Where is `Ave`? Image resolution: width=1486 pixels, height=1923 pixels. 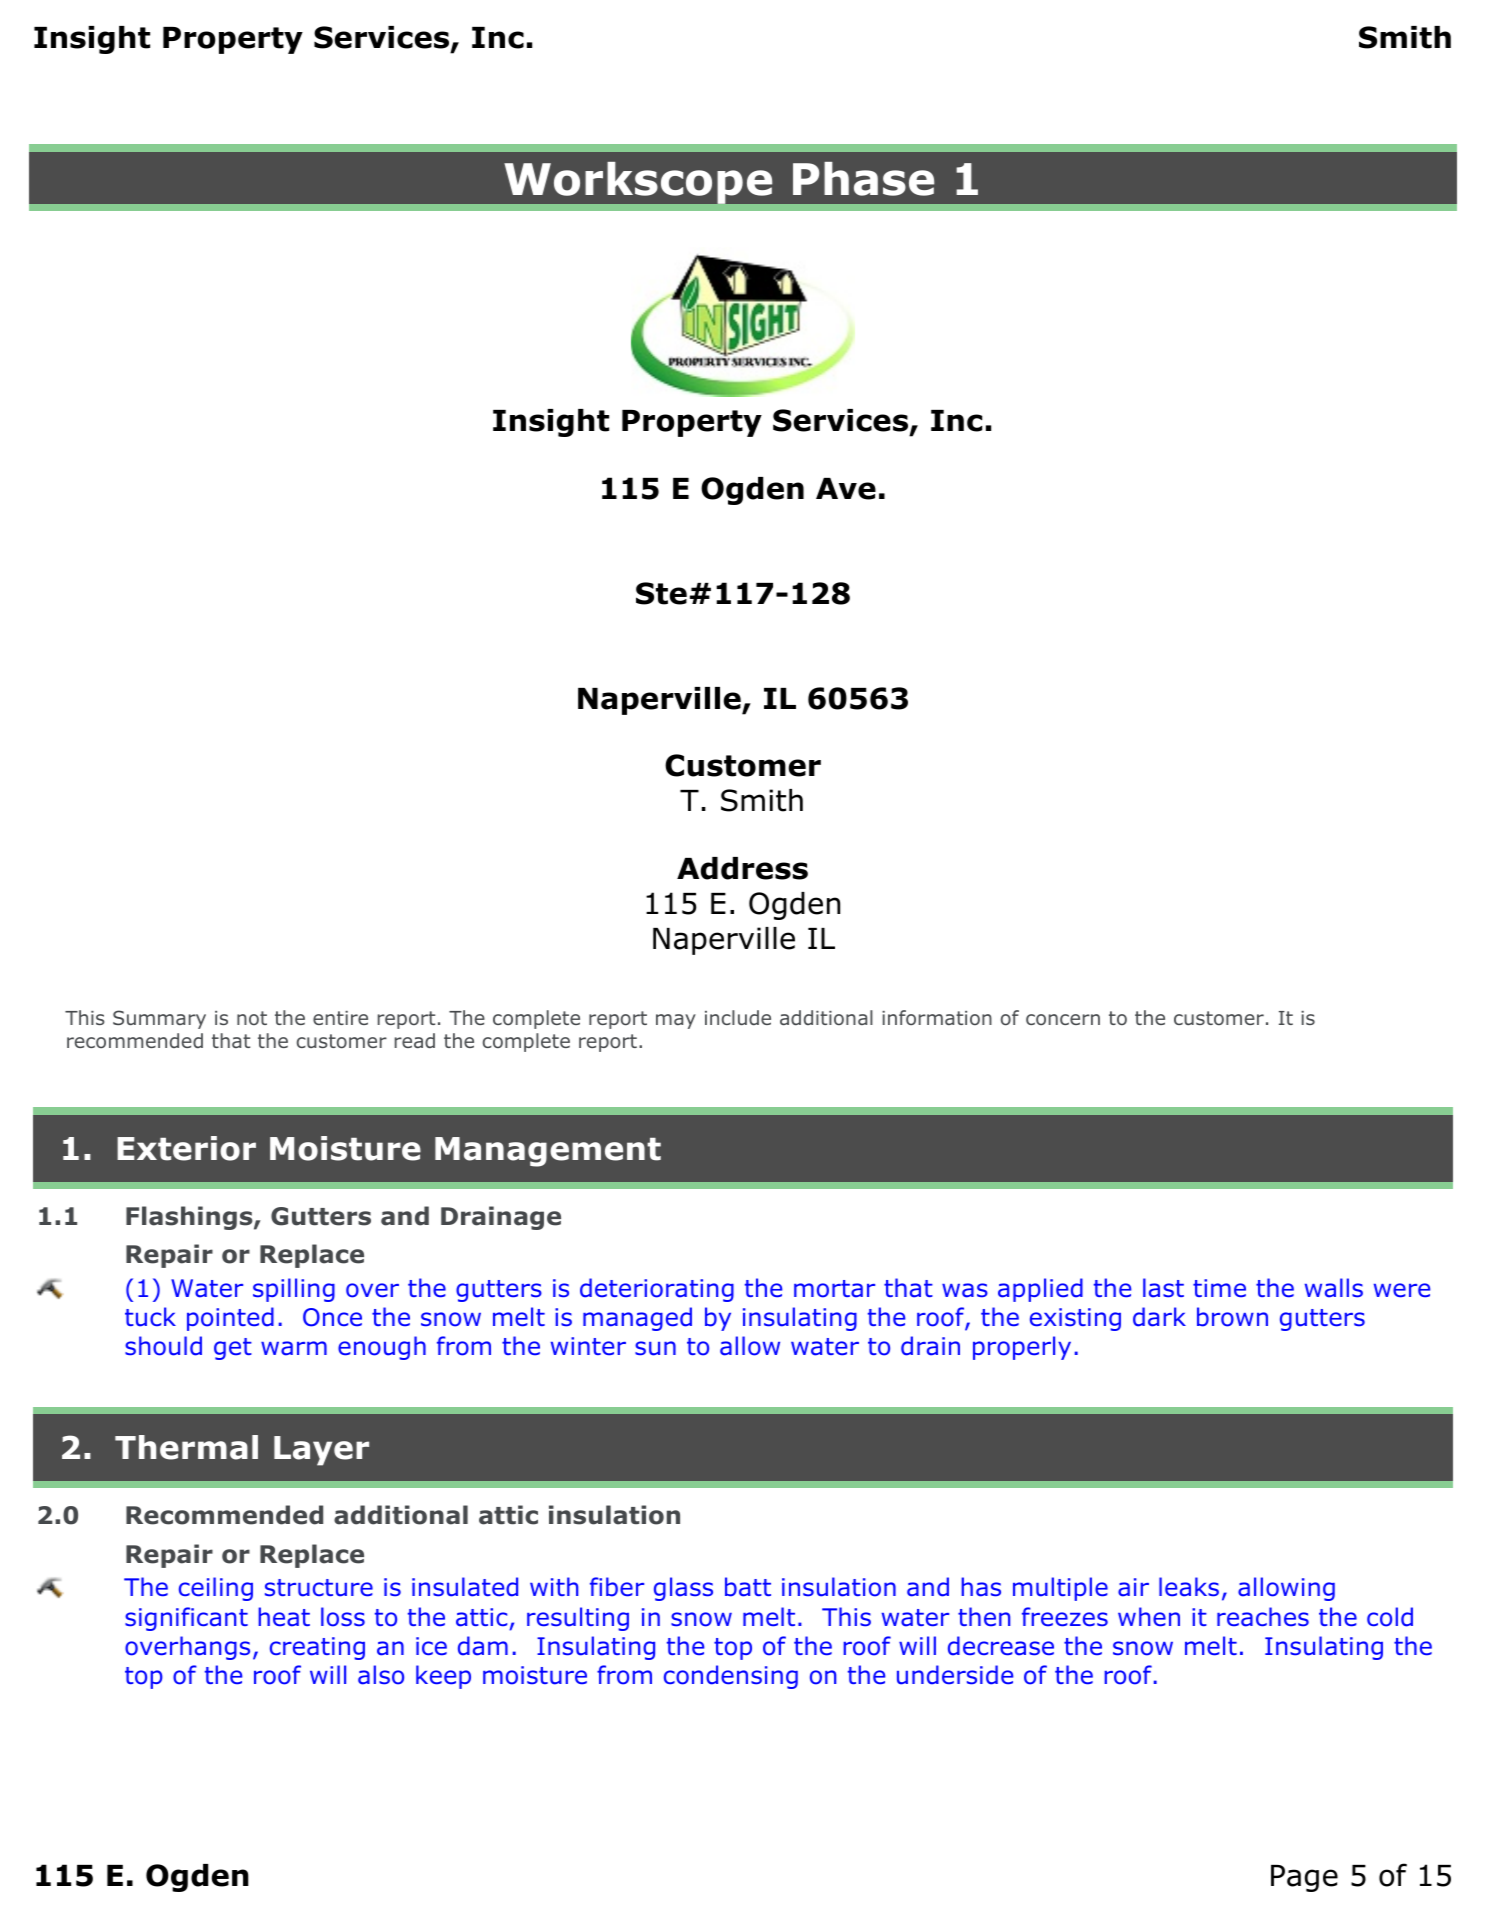 Ave is located at coordinates (846, 489).
